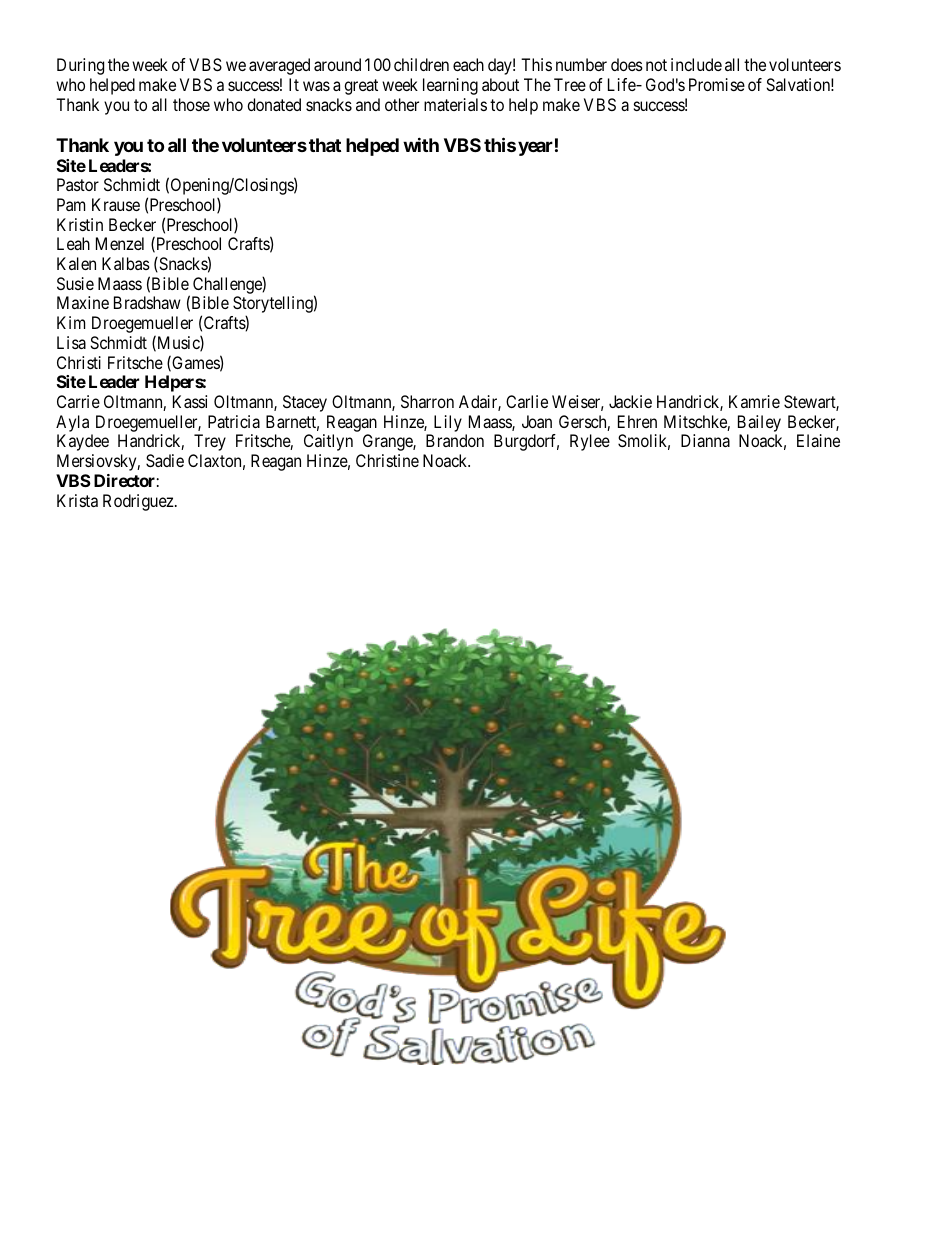  I want to click on Rodriguez, so click(139, 502).
